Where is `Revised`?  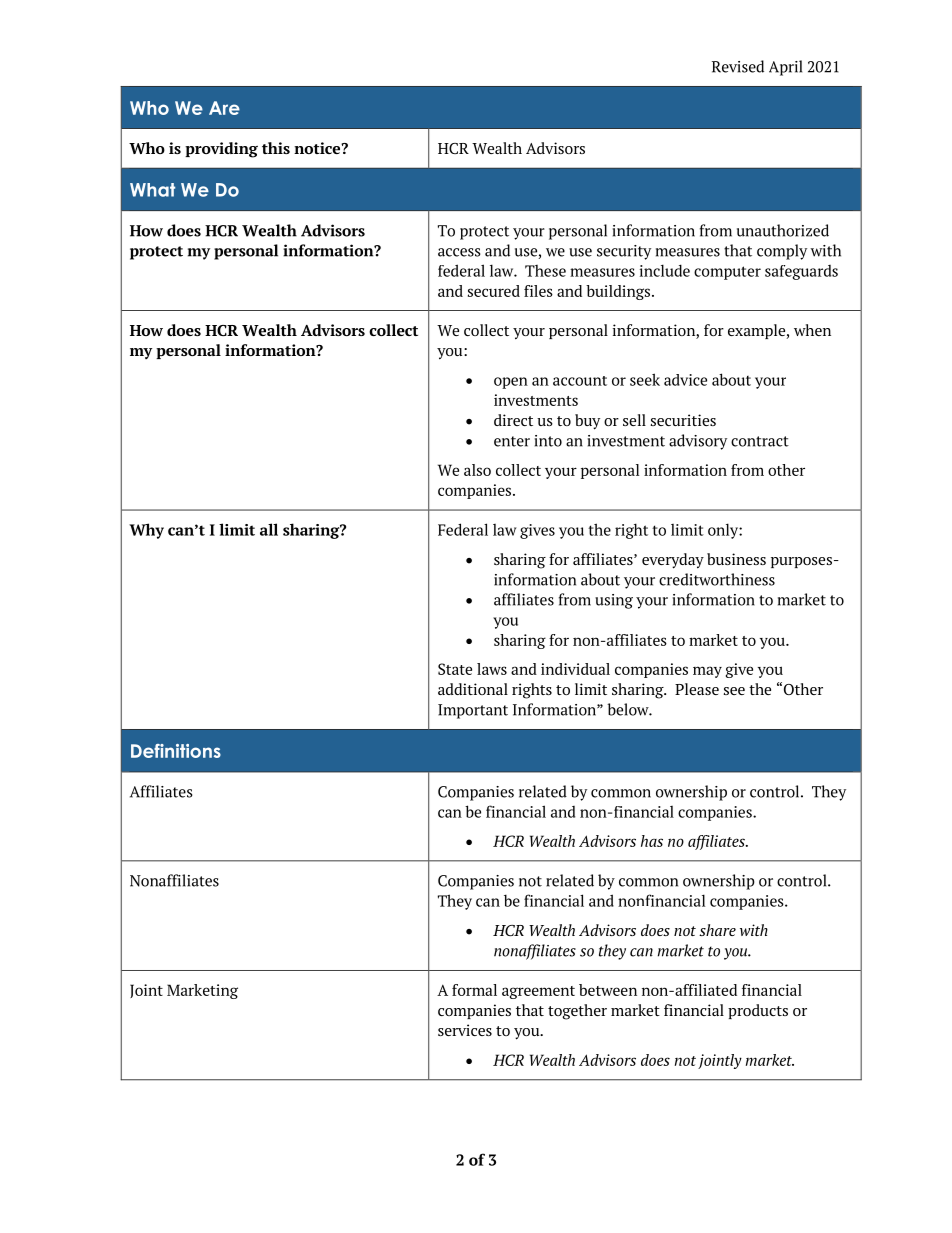 Revised is located at coordinates (738, 66).
